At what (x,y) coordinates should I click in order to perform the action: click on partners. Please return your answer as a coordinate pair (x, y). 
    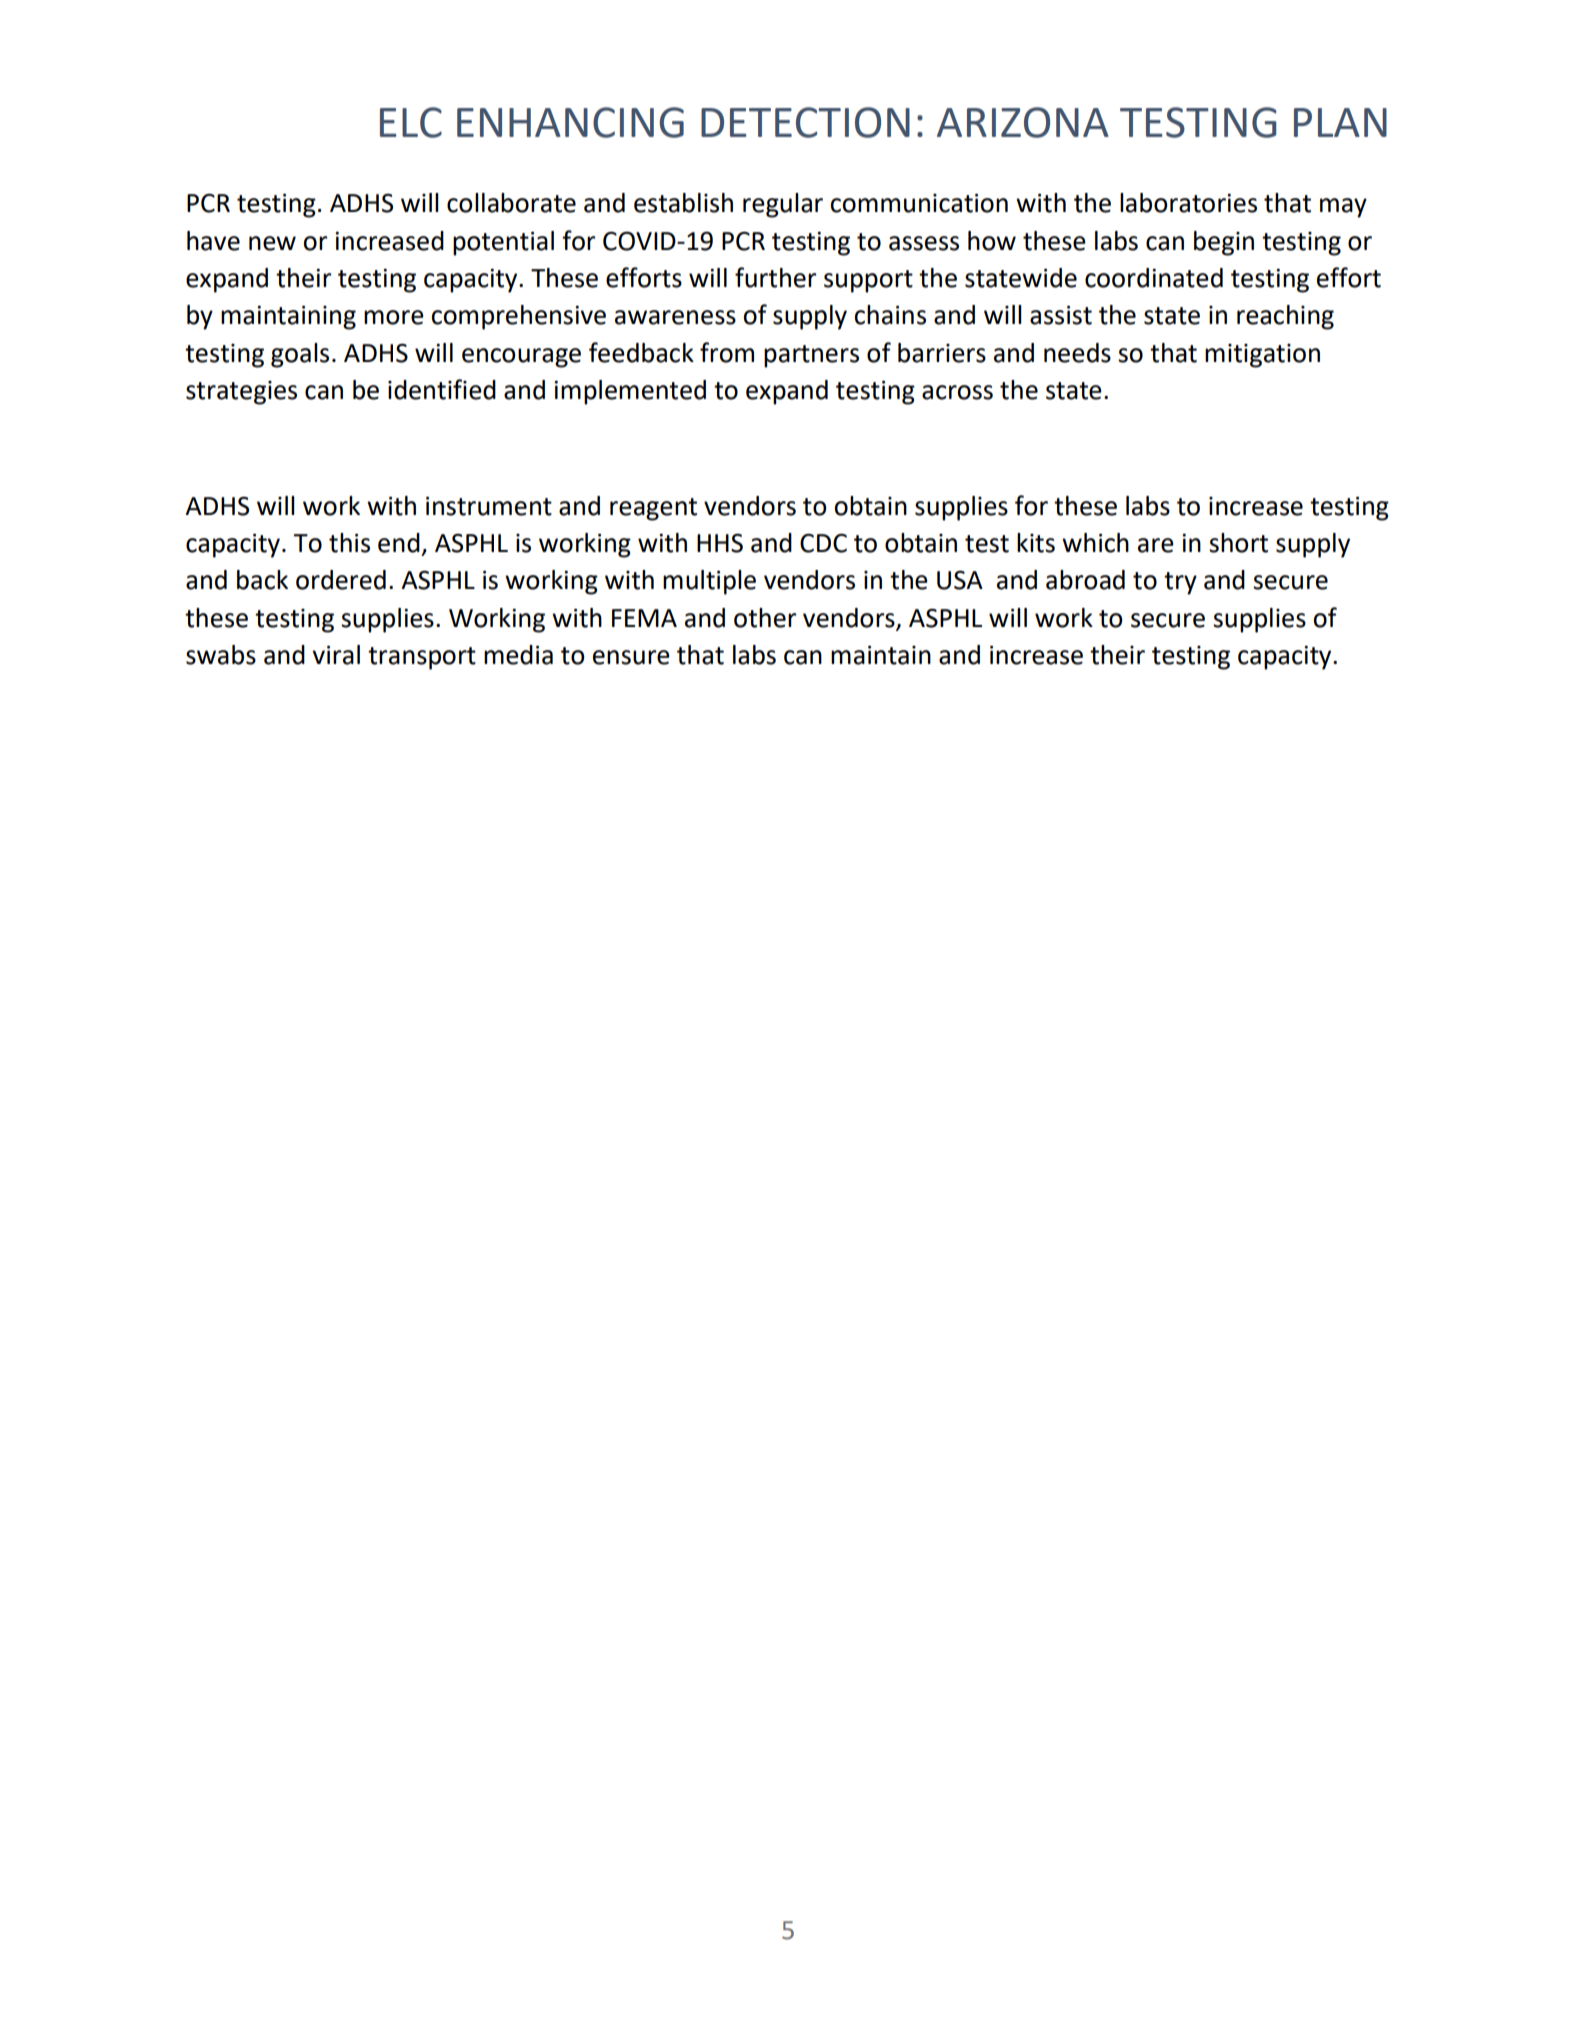
    Looking at the image, I should click on (811, 356).
